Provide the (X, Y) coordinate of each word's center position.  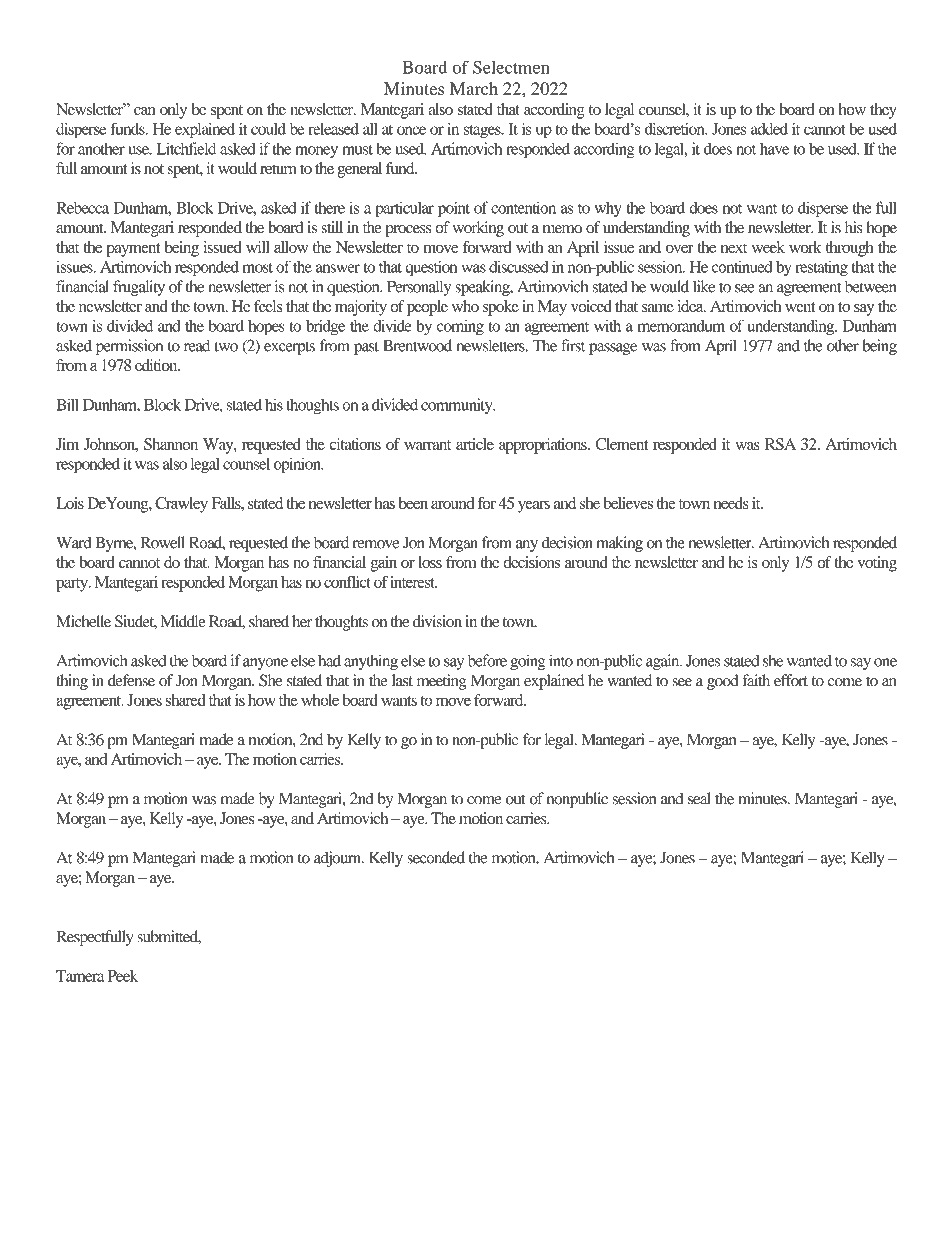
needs (731, 503)
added (769, 129)
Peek (122, 976)
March (474, 88)
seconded (436, 857)
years (534, 507)
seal (699, 798)
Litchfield (186, 148)
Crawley (181, 505)
